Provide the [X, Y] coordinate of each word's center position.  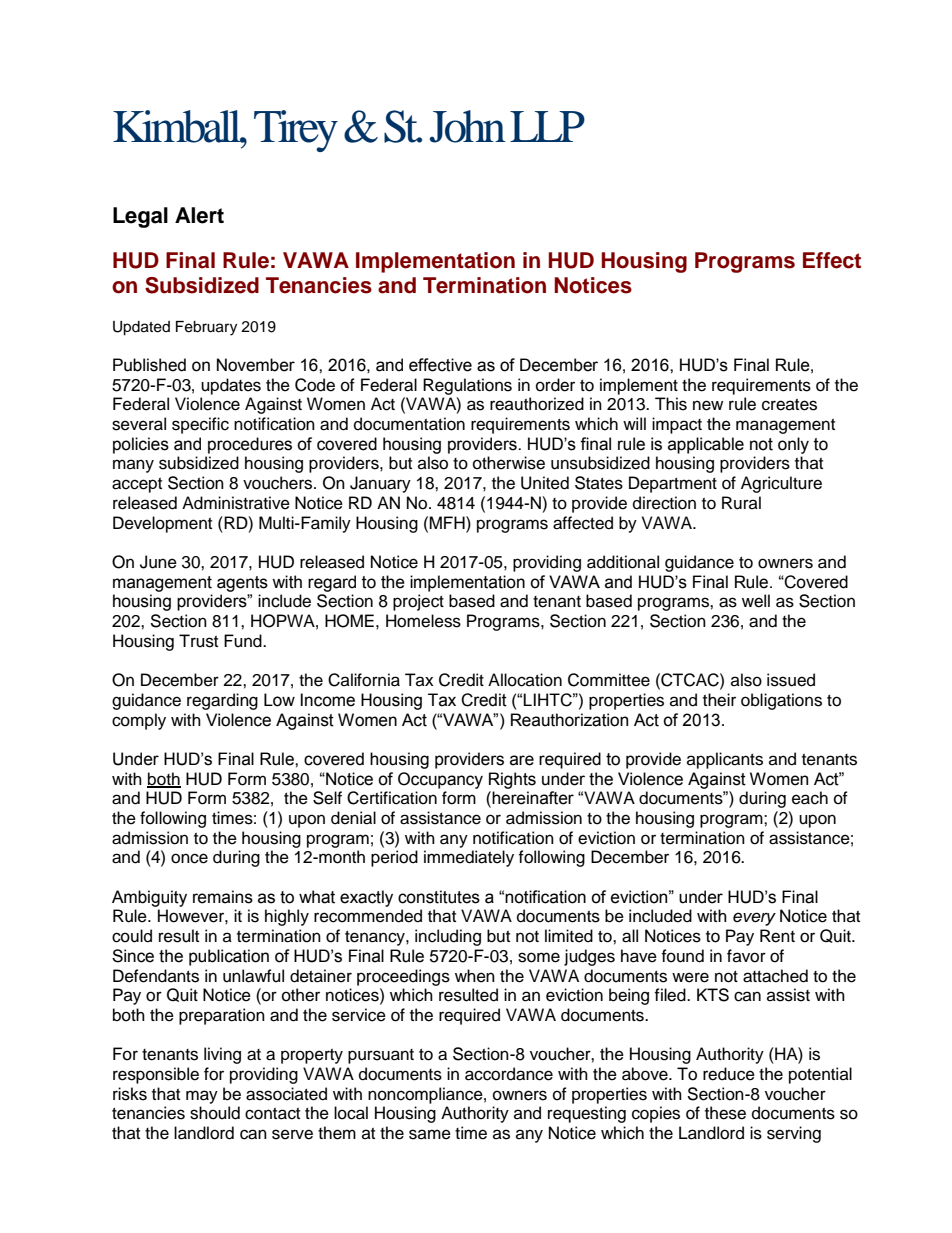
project [418, 602]
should [215, 1113]
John [468, 126]
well [756, 601]
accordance [509, 1074]
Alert [199, 215]
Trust [198, 641]
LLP [547, 126]
